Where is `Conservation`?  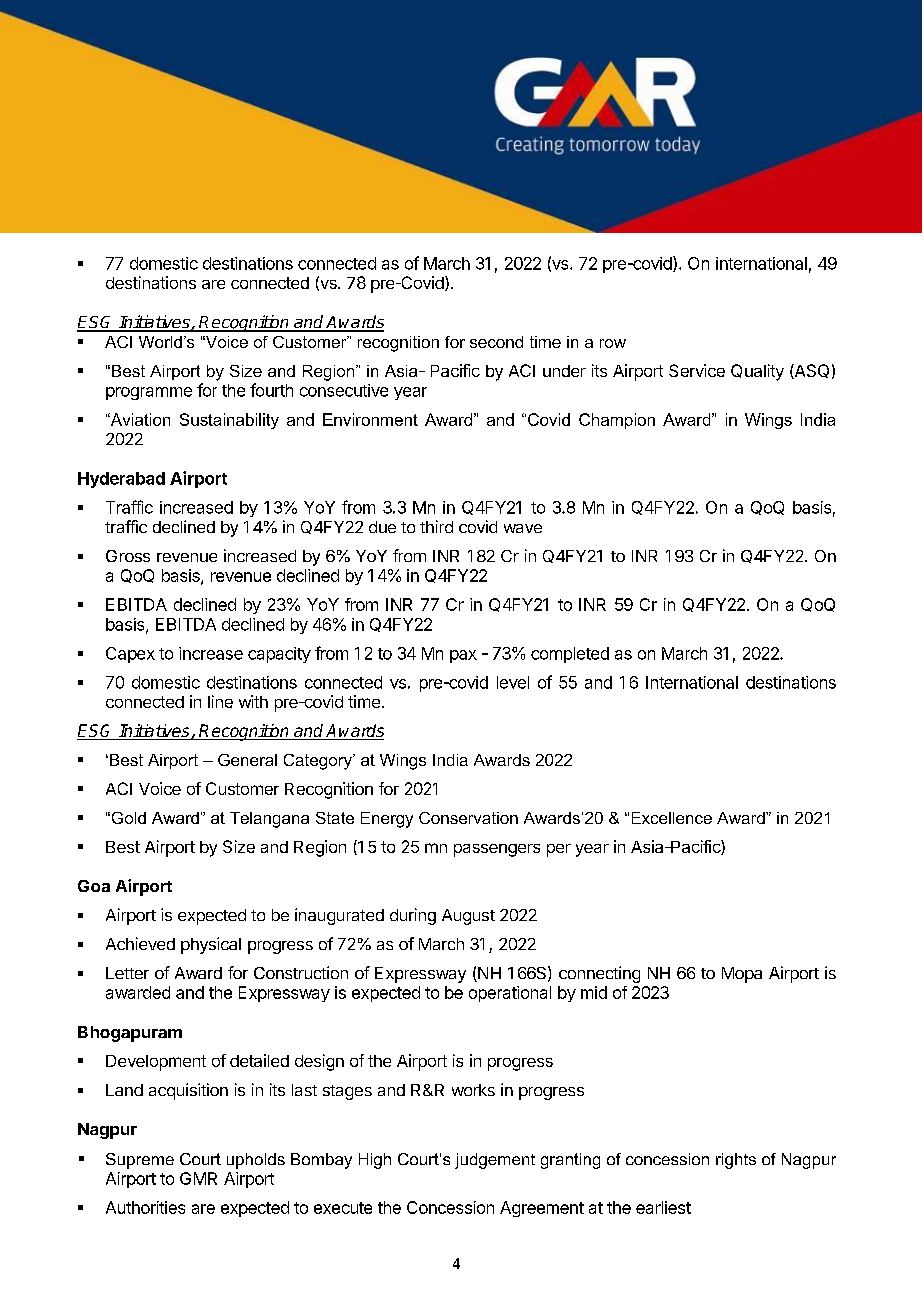
Conservation is located at coordinates (468, 818).
